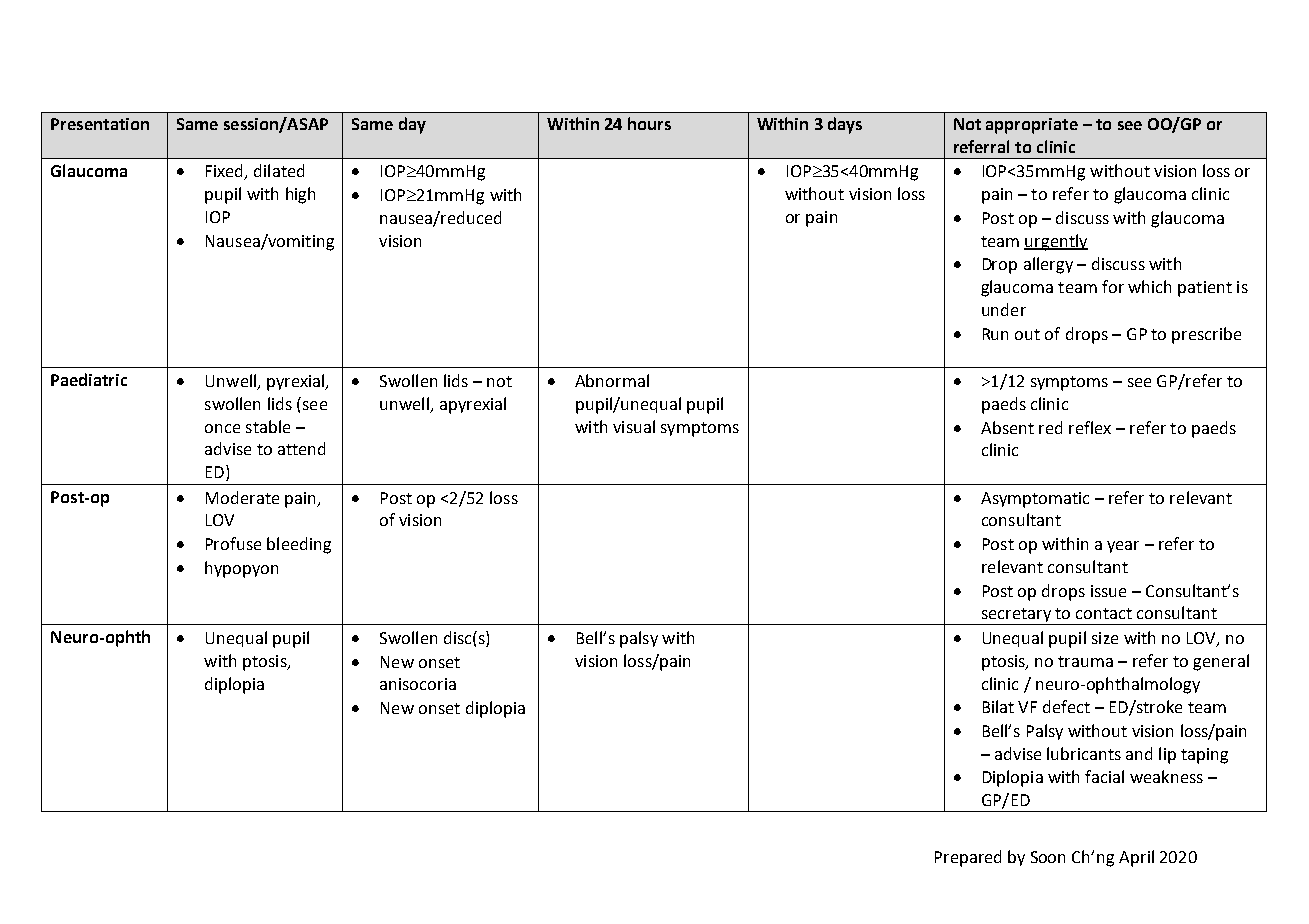 The width and height of the screenshot is (1309, 924). Describe the element at coordinates (225, 172) in the screenshot. I see `Fixed` at that location.
